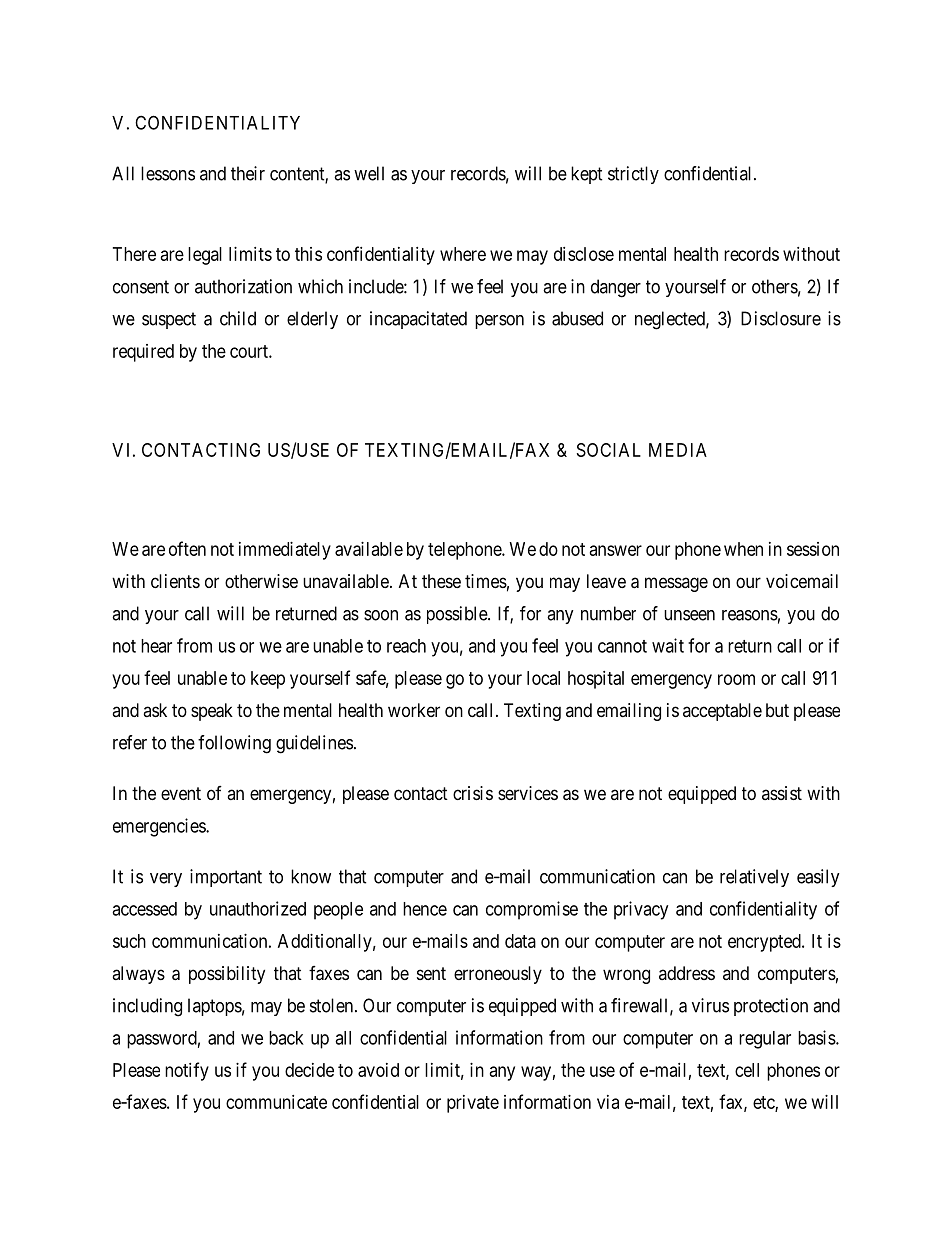  I want to click on strictly, so click(633, 175).
